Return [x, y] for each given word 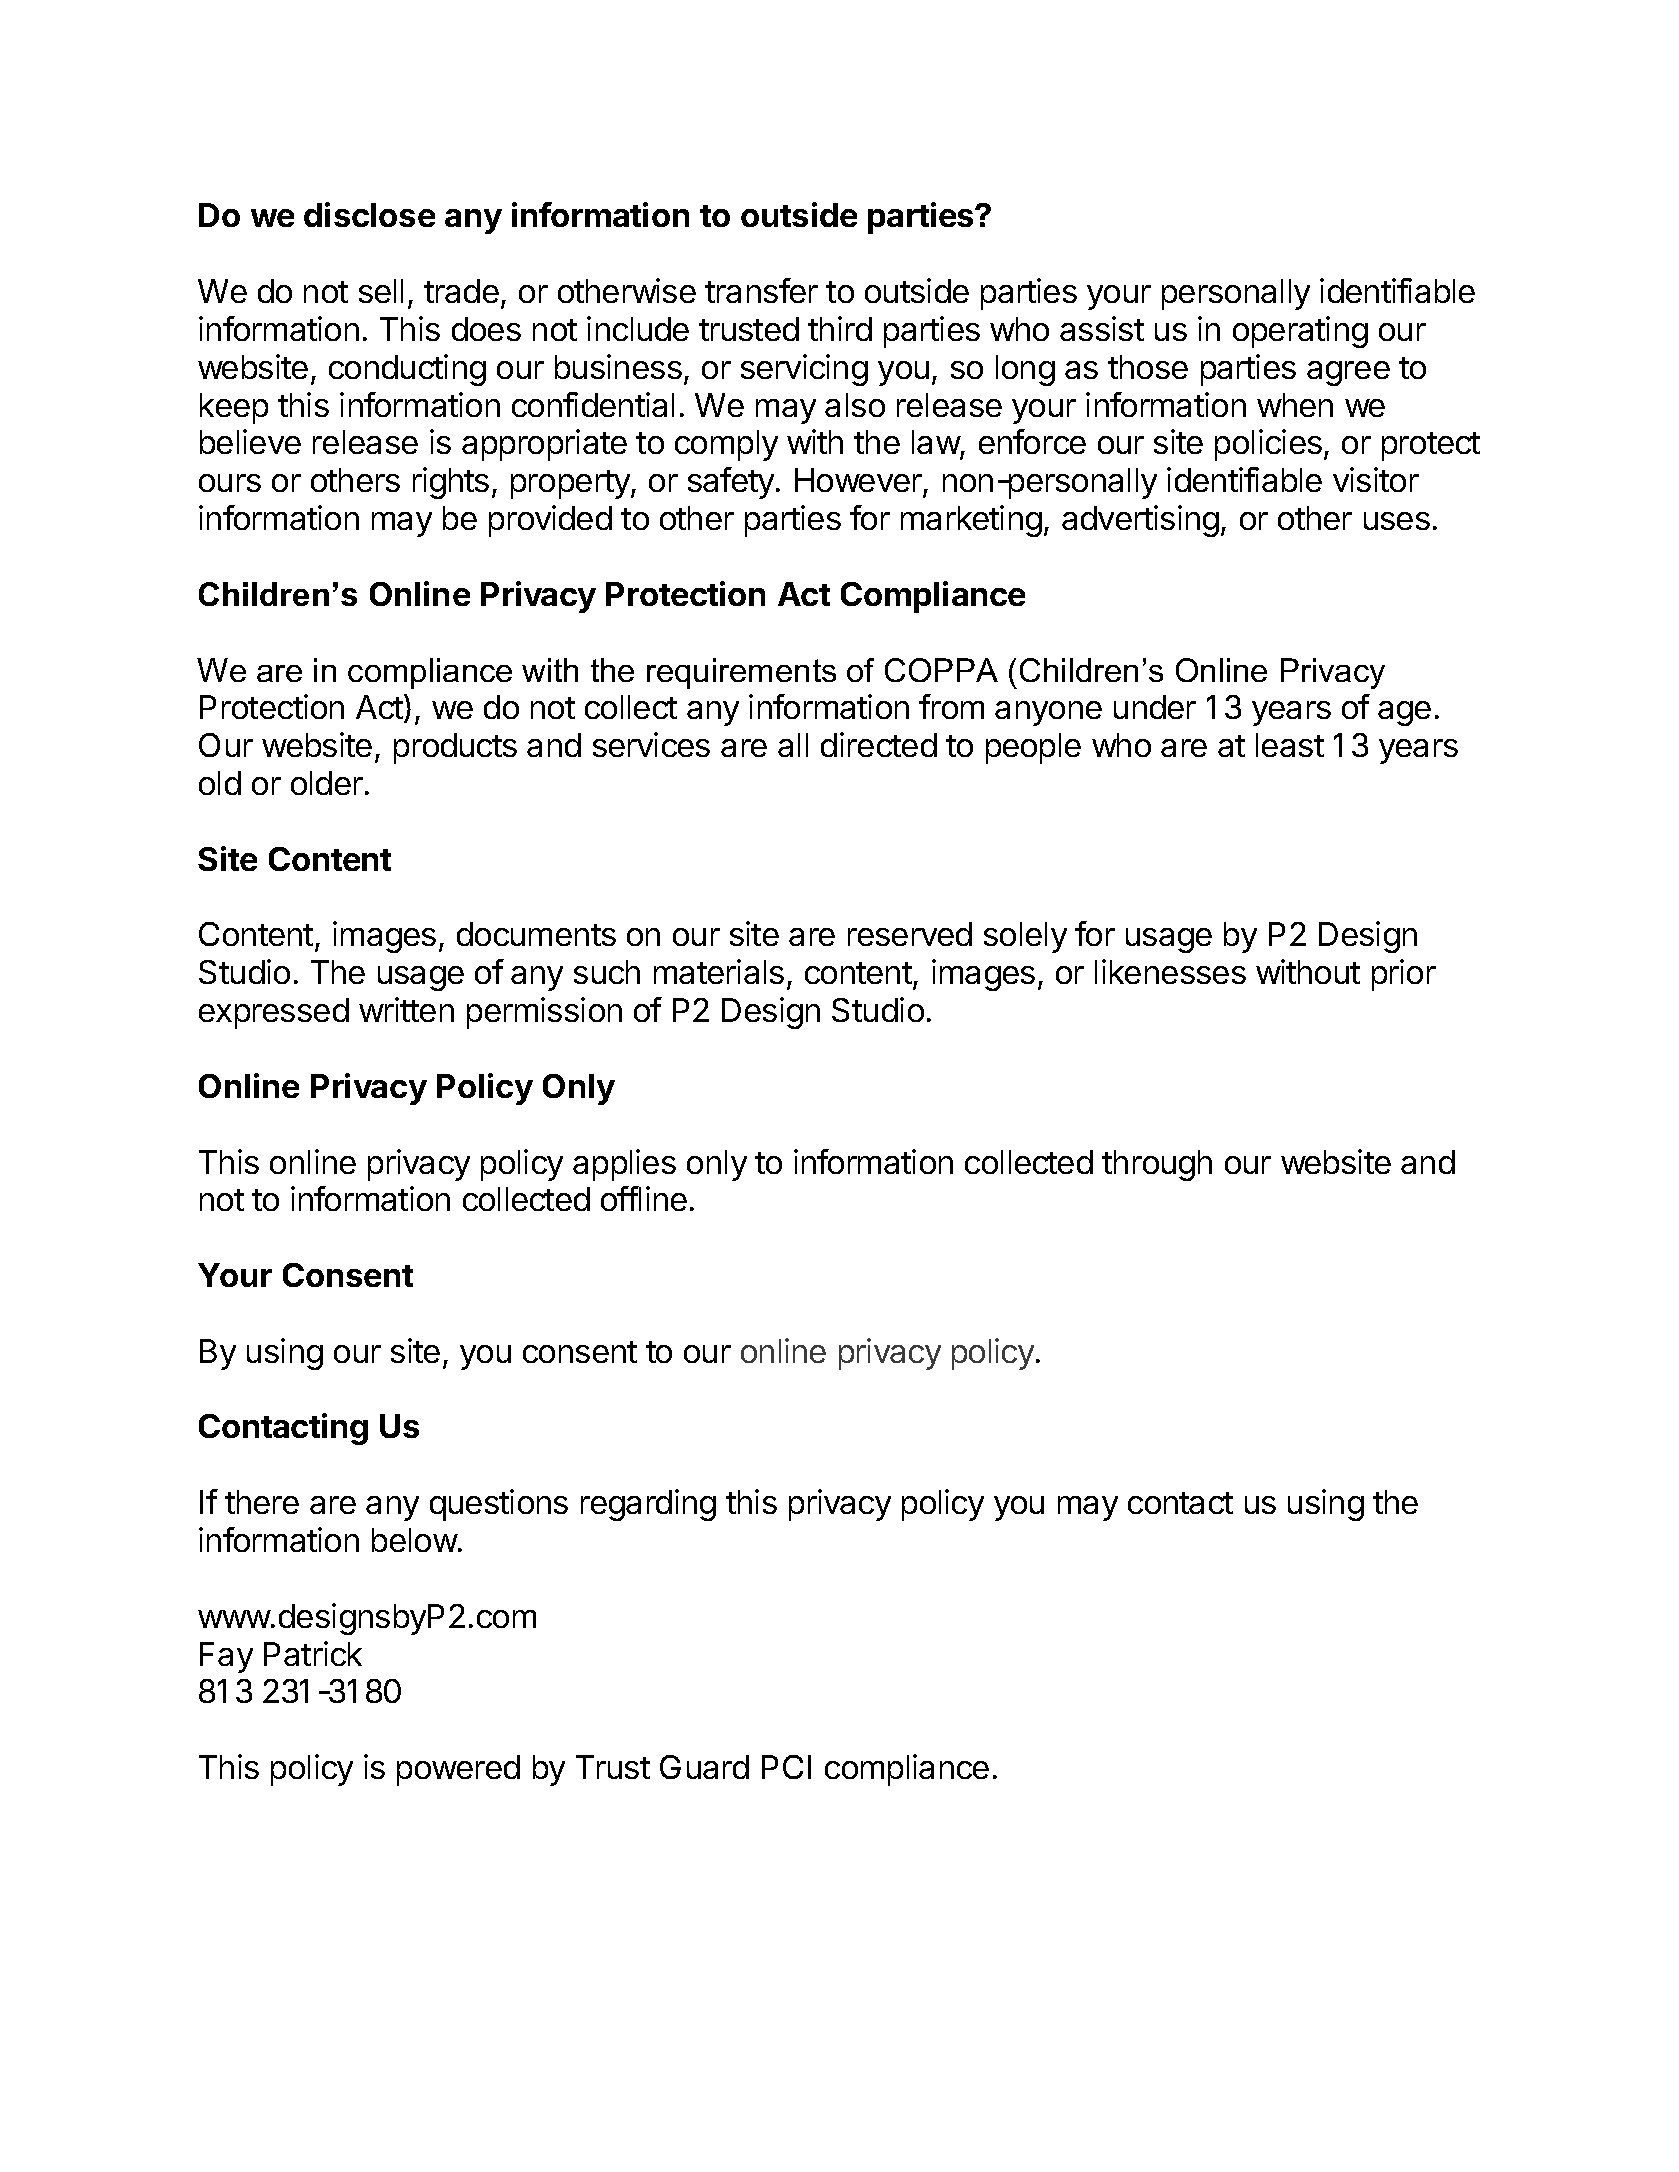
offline [644, 1198]
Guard [704, 1767]
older [327, 783]
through [1157, 1165]
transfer [761, 290]
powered [458, 1770]
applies [624, 1165]
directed [879, 744]
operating [1300, 332]
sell [381, 291]
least [1290, 745]
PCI [786, 1767]
